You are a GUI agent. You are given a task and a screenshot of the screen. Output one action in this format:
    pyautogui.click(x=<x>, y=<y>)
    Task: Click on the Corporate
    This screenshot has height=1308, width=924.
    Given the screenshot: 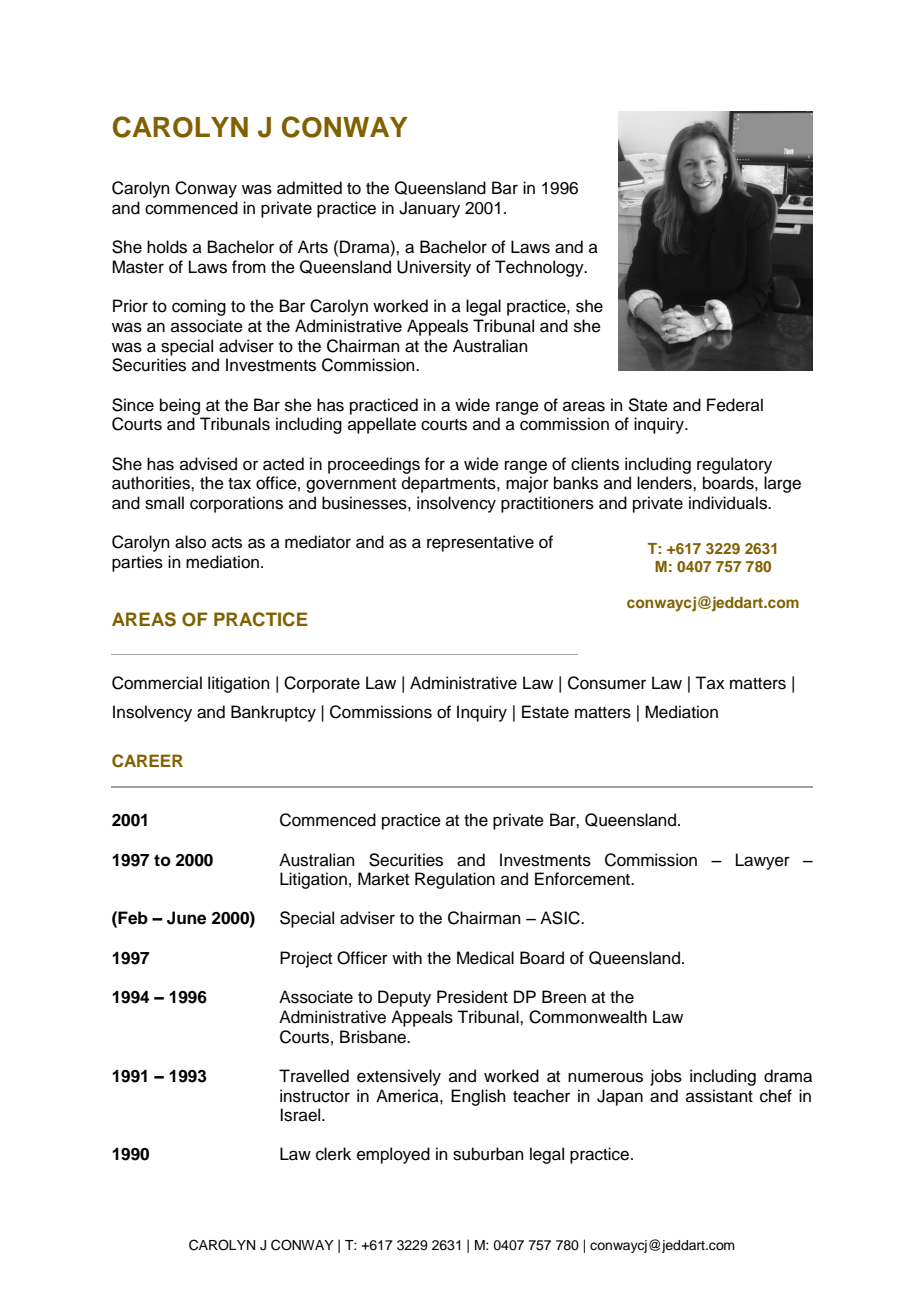 What is the action you would take?
    pyautogui.click(x=322, y=684)
